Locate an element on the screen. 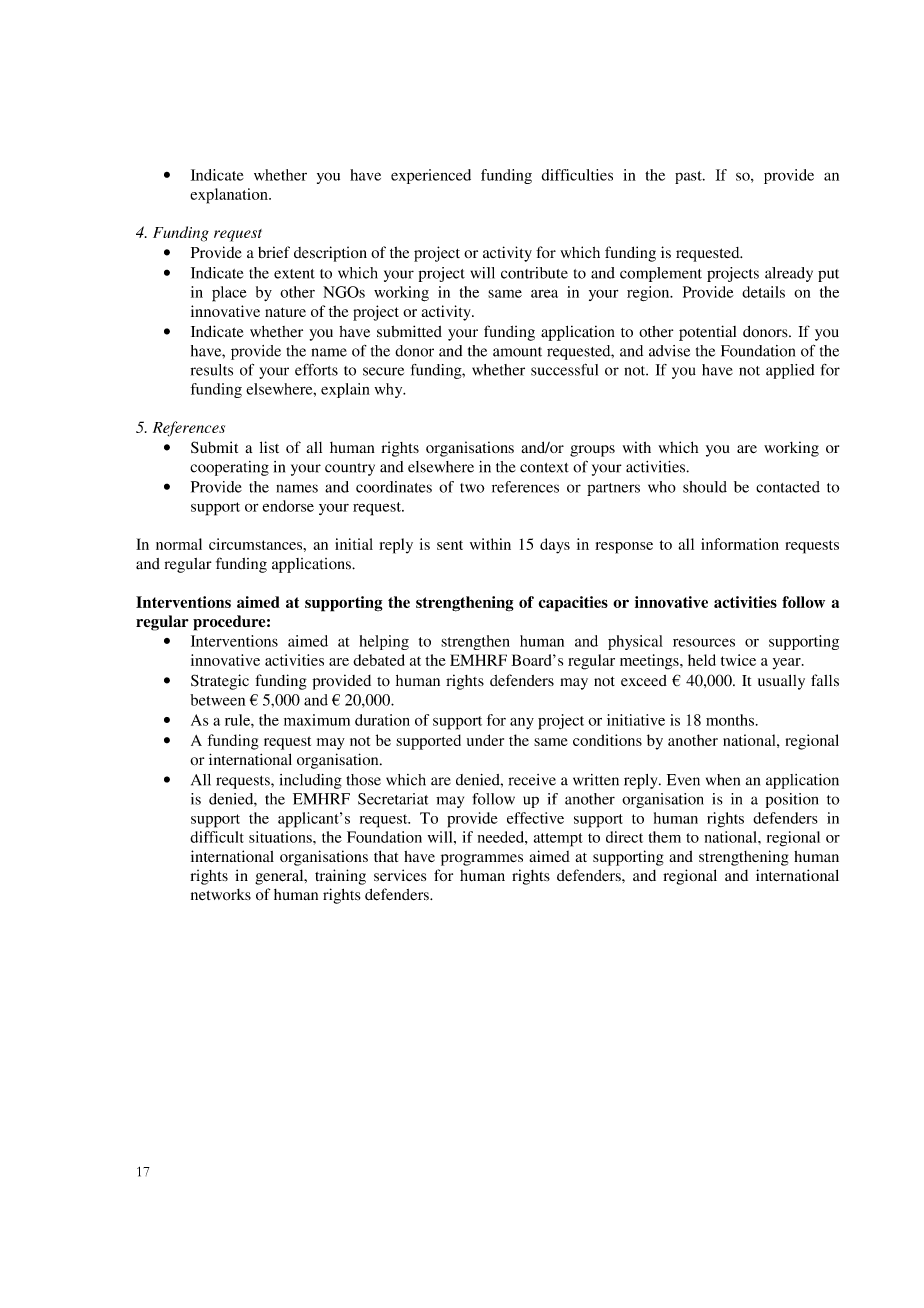  programmes is located at coordinates (482, 860).
